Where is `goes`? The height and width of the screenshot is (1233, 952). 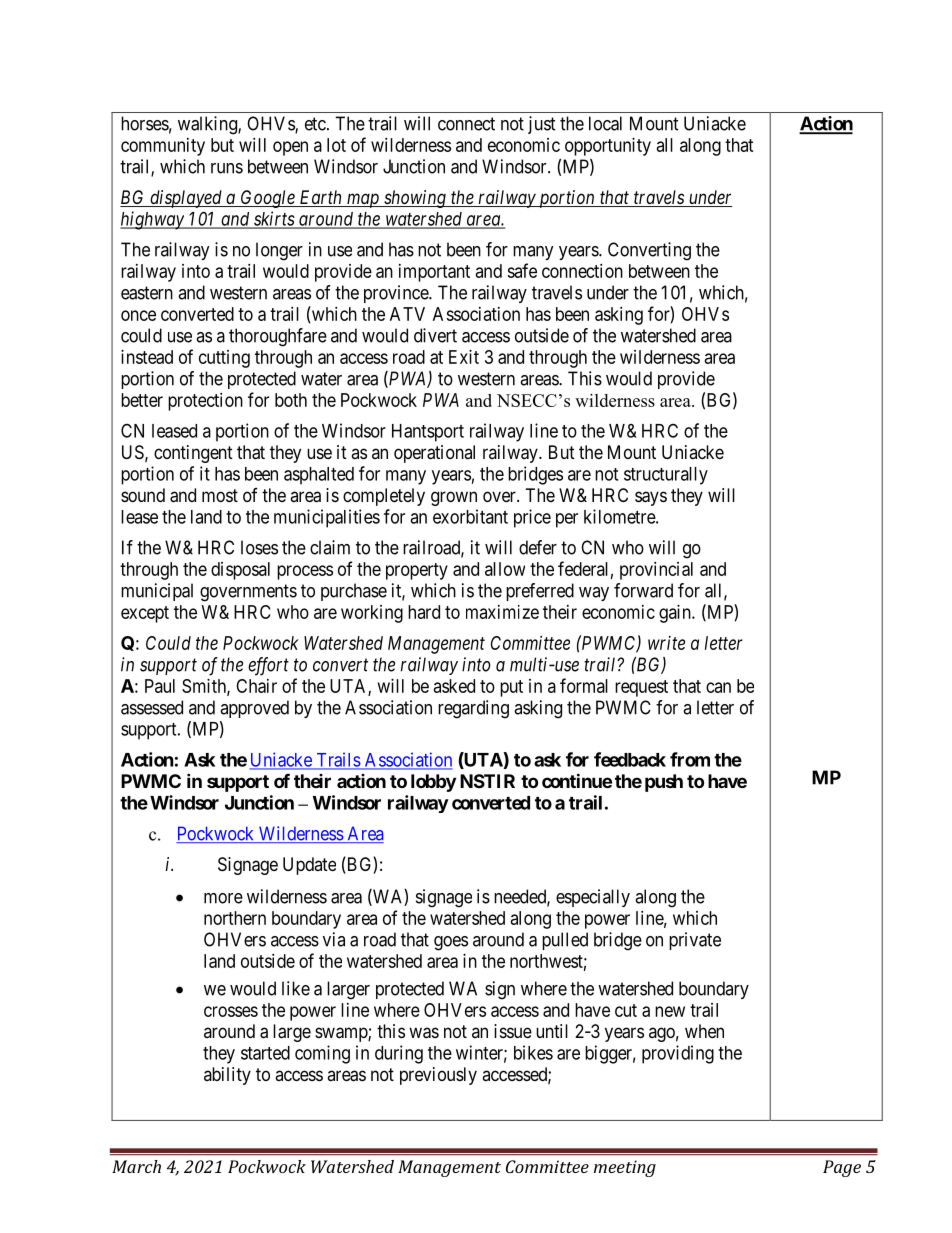
goes is located at coordinates (451, 943).
